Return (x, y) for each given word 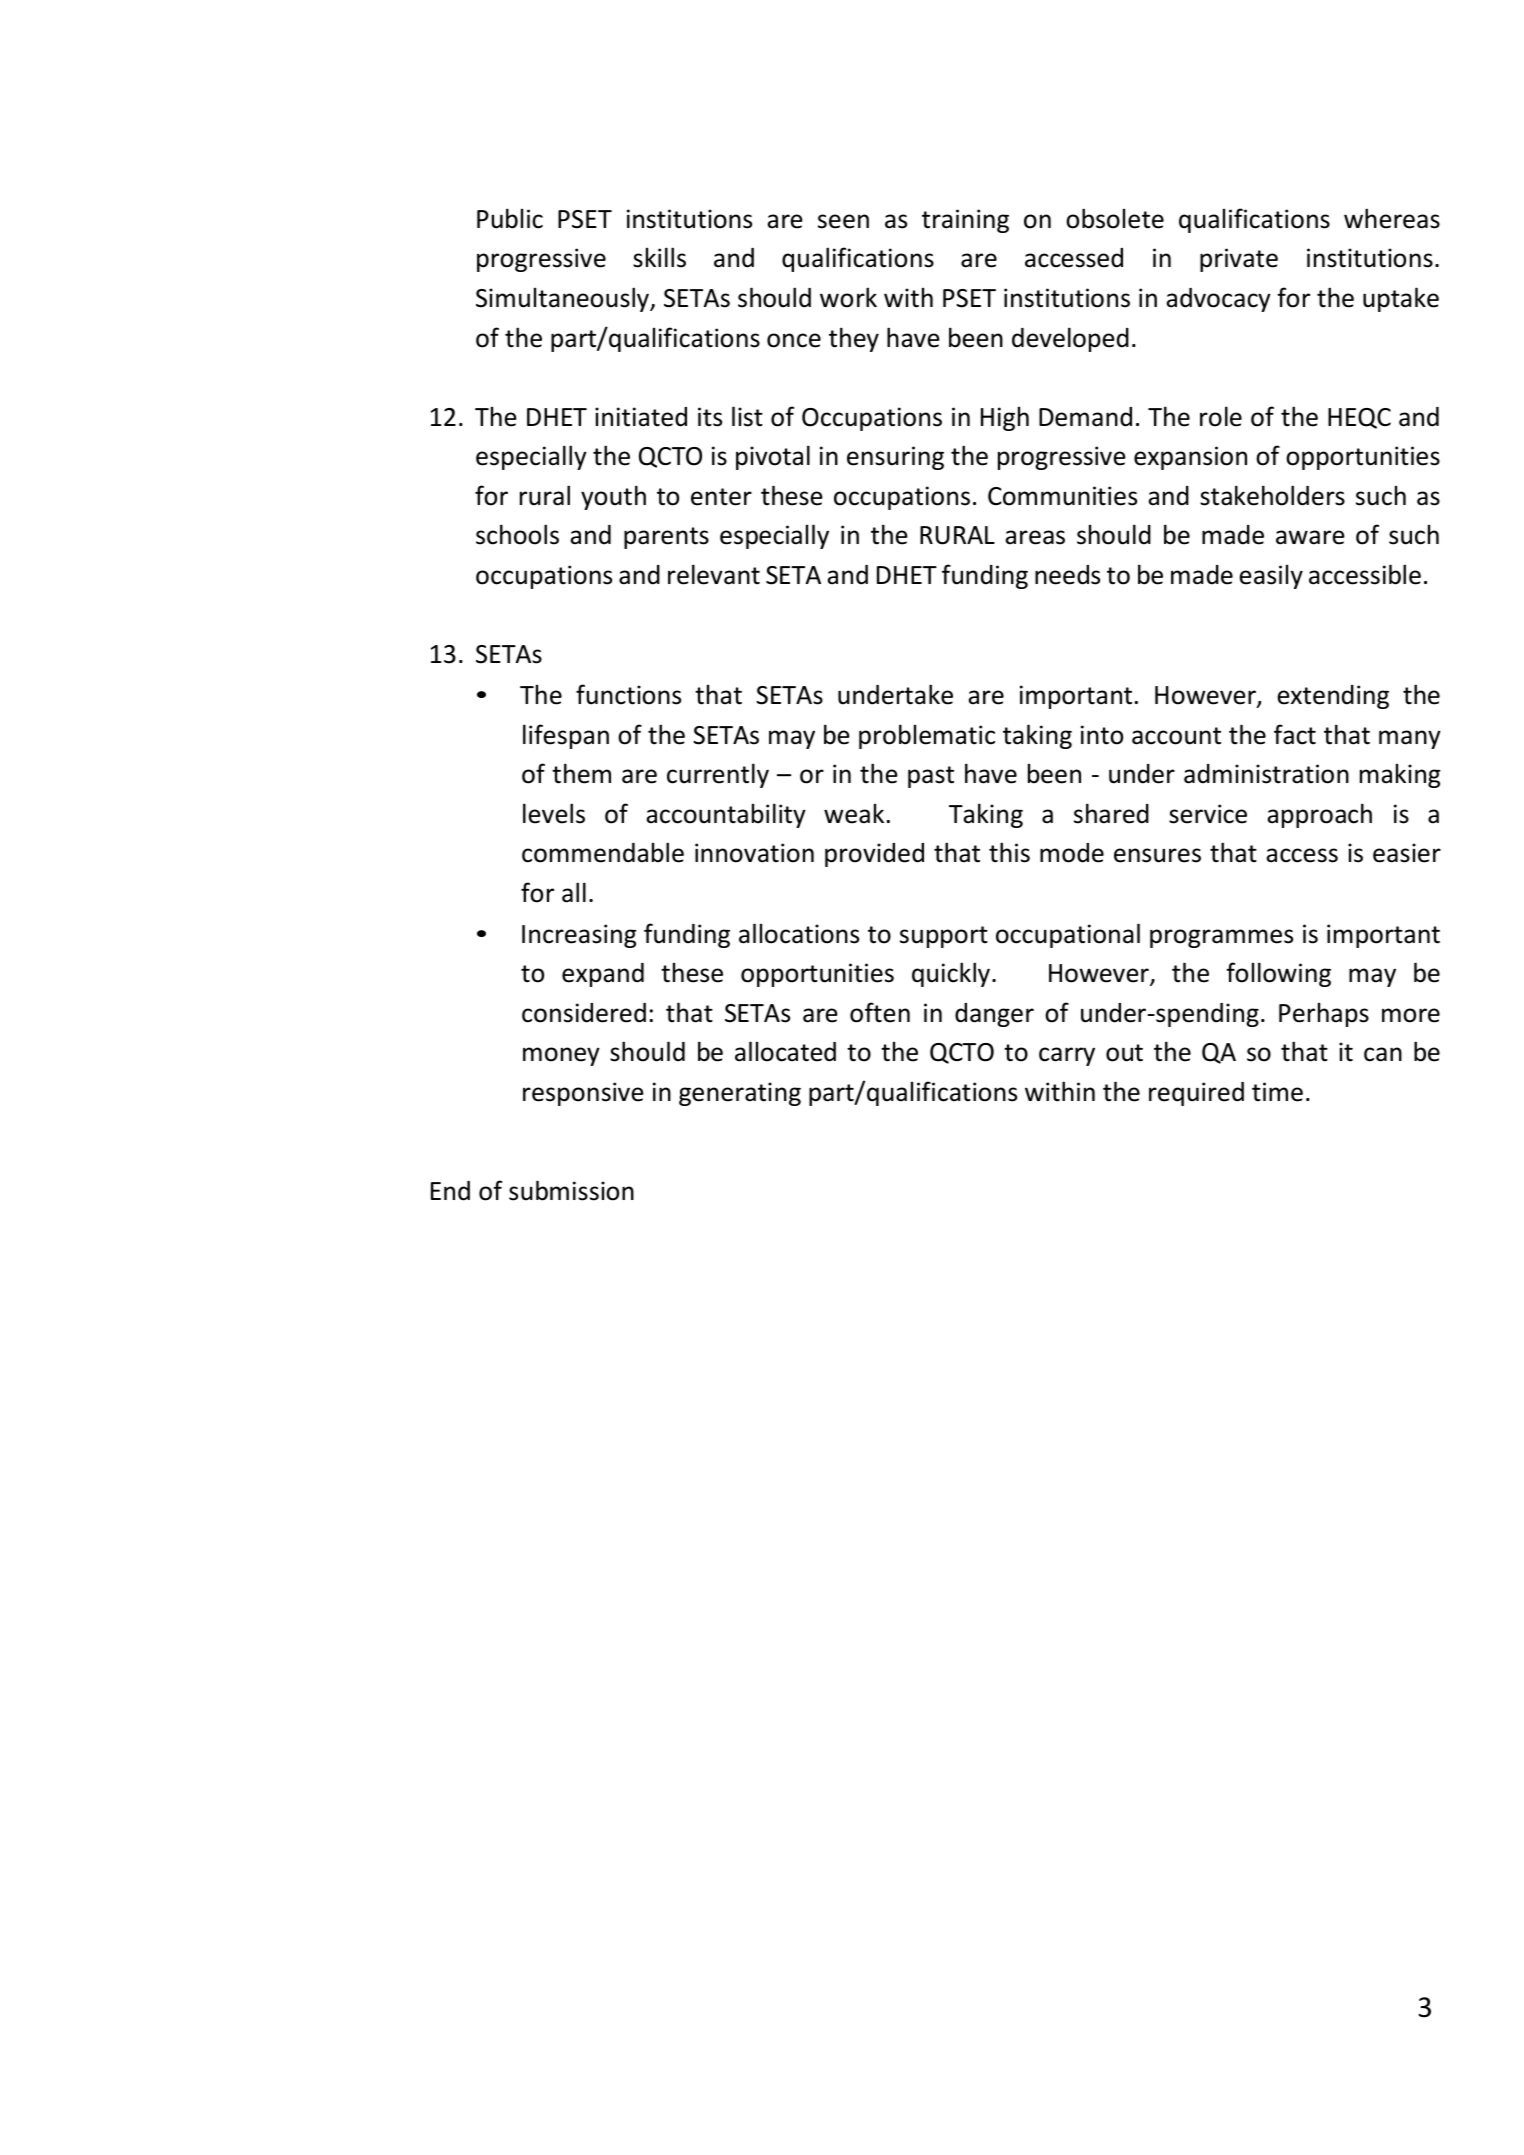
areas (1035, 537)
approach (1319, 815)
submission (571, 1190)
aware (1310, 537)
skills (659, 257)
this (1009, 852)
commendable (603, 852)
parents (666, 538)
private (1239, 260)
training (965, 221)
